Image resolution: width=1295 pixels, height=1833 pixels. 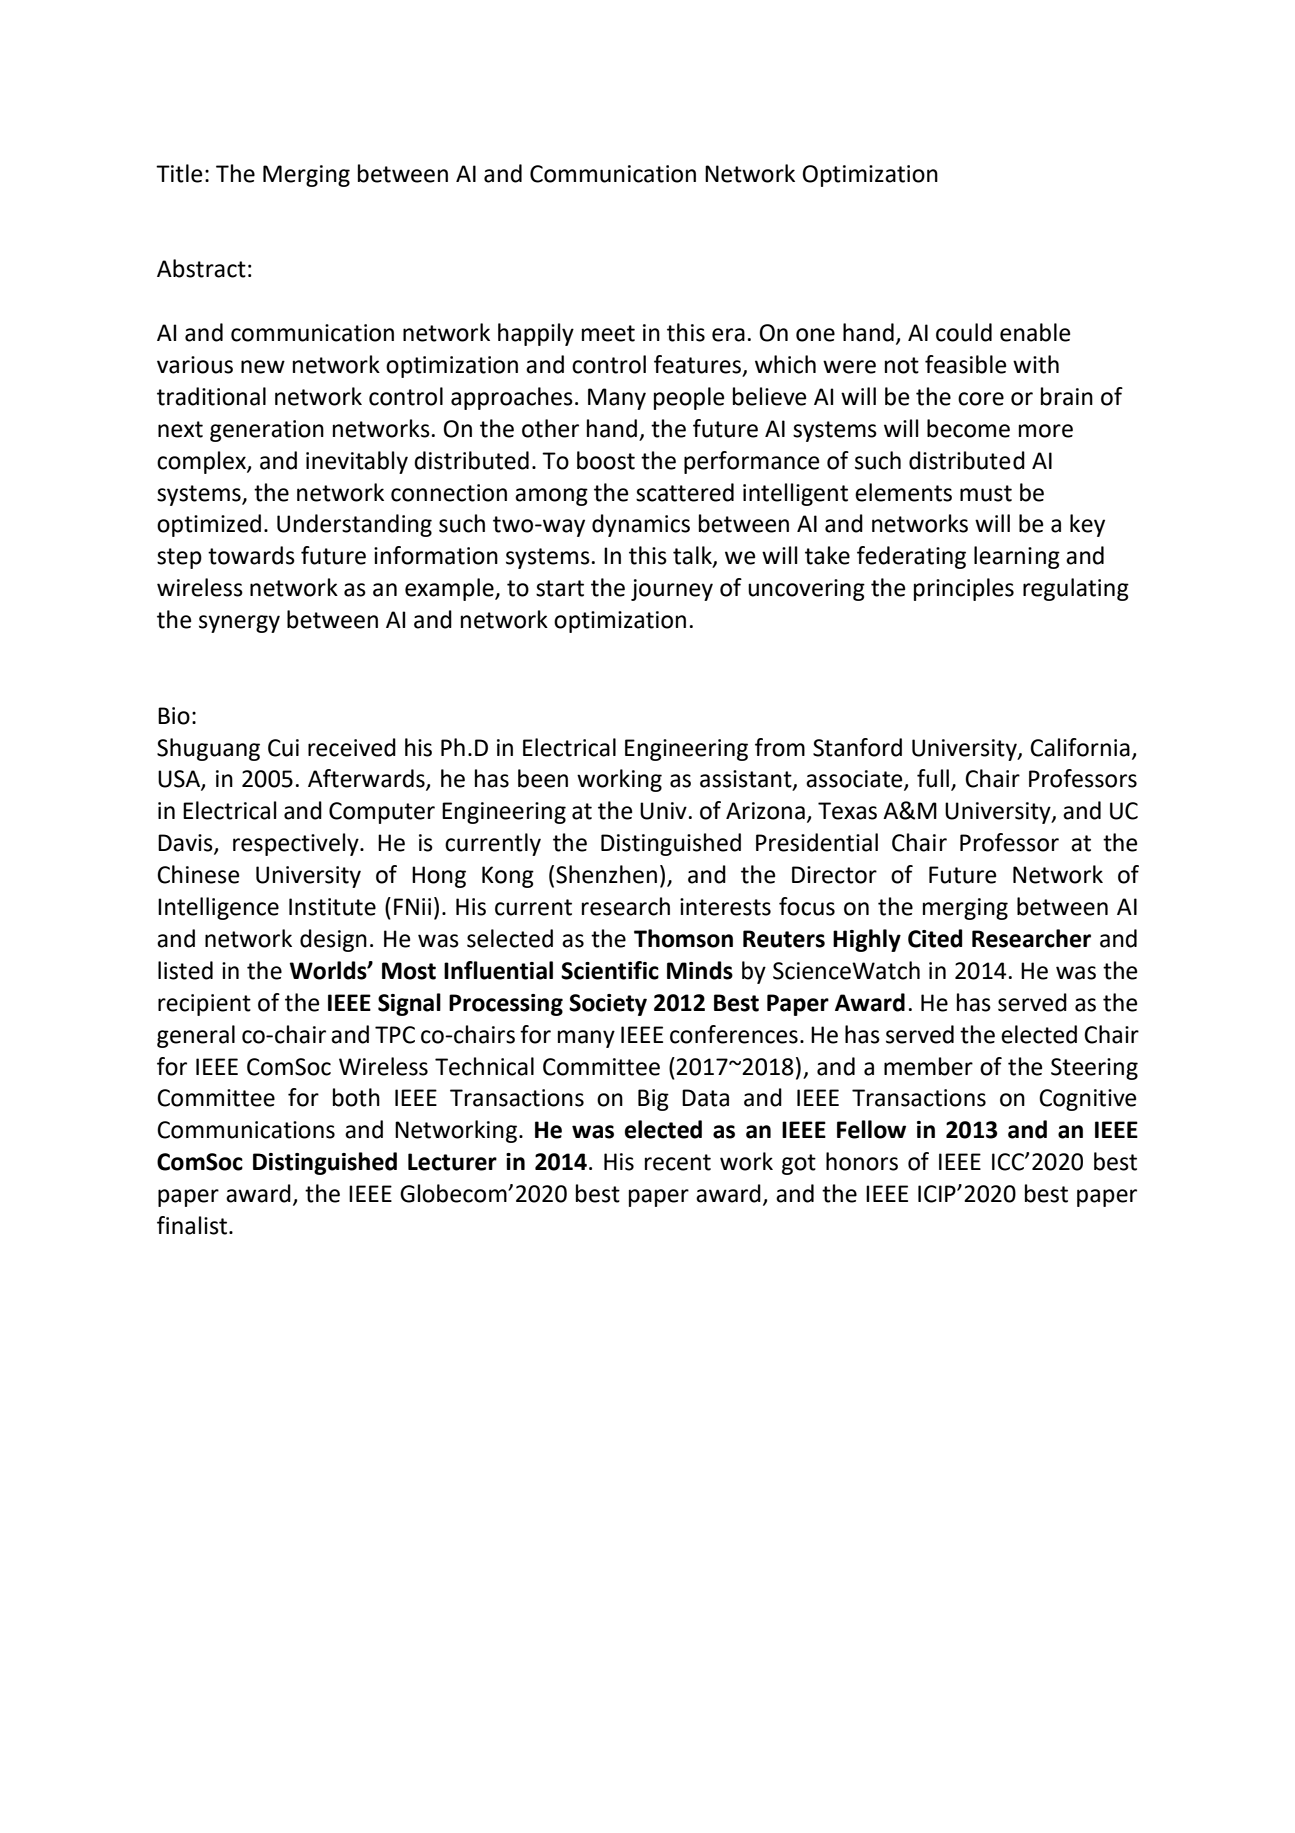 I want to click on finalist, so click(x=193, y=1225).
